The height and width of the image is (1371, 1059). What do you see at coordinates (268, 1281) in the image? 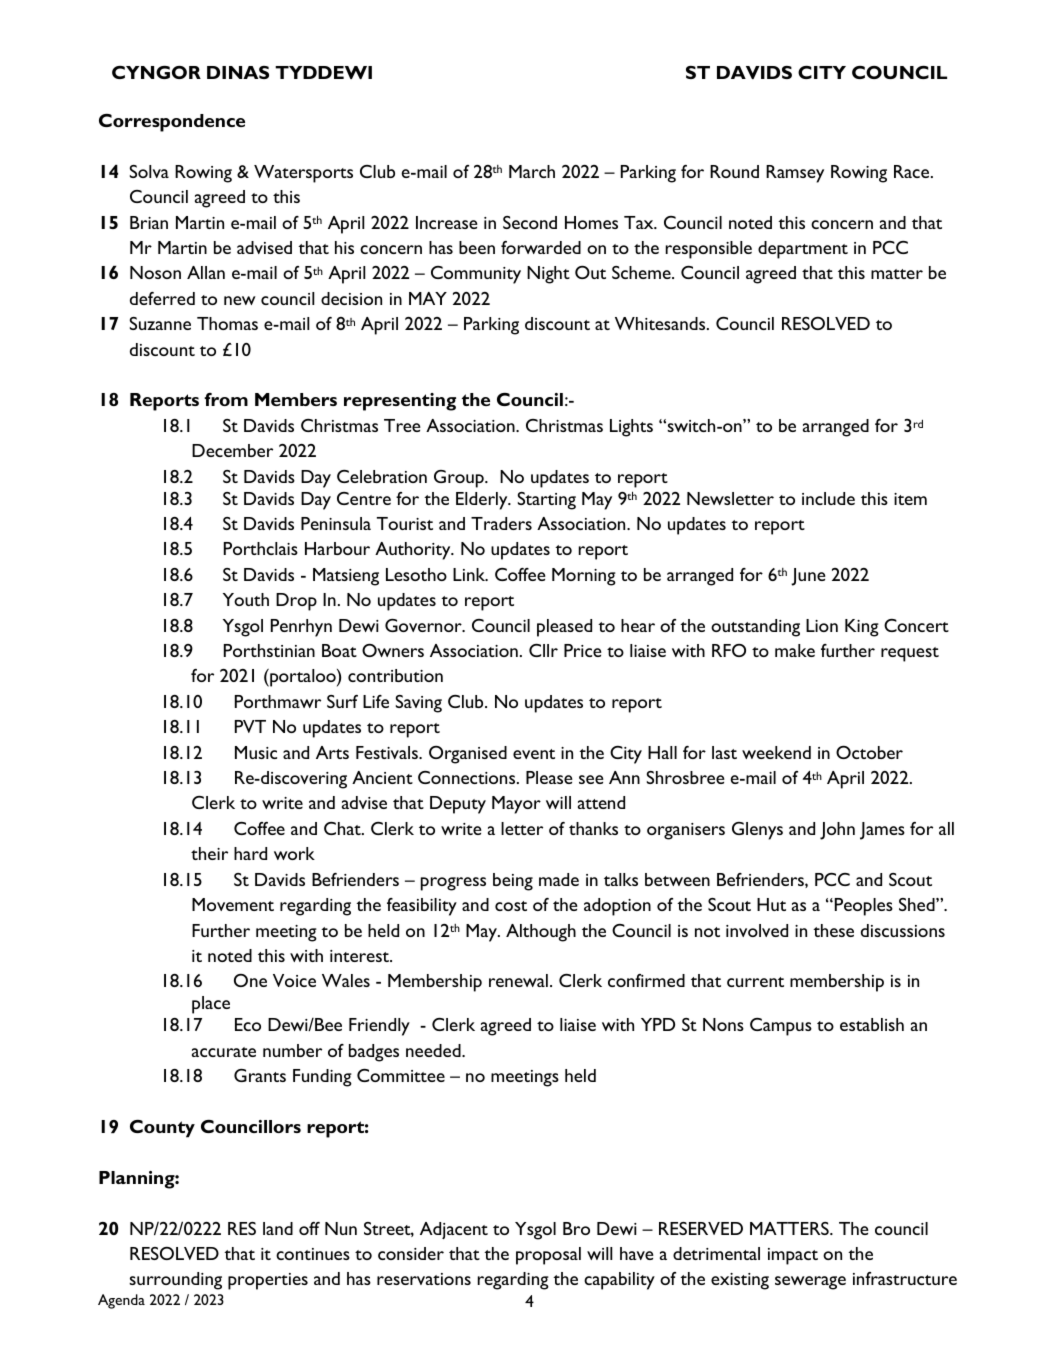
I see `properties` at bounding box center [268, 1281].
